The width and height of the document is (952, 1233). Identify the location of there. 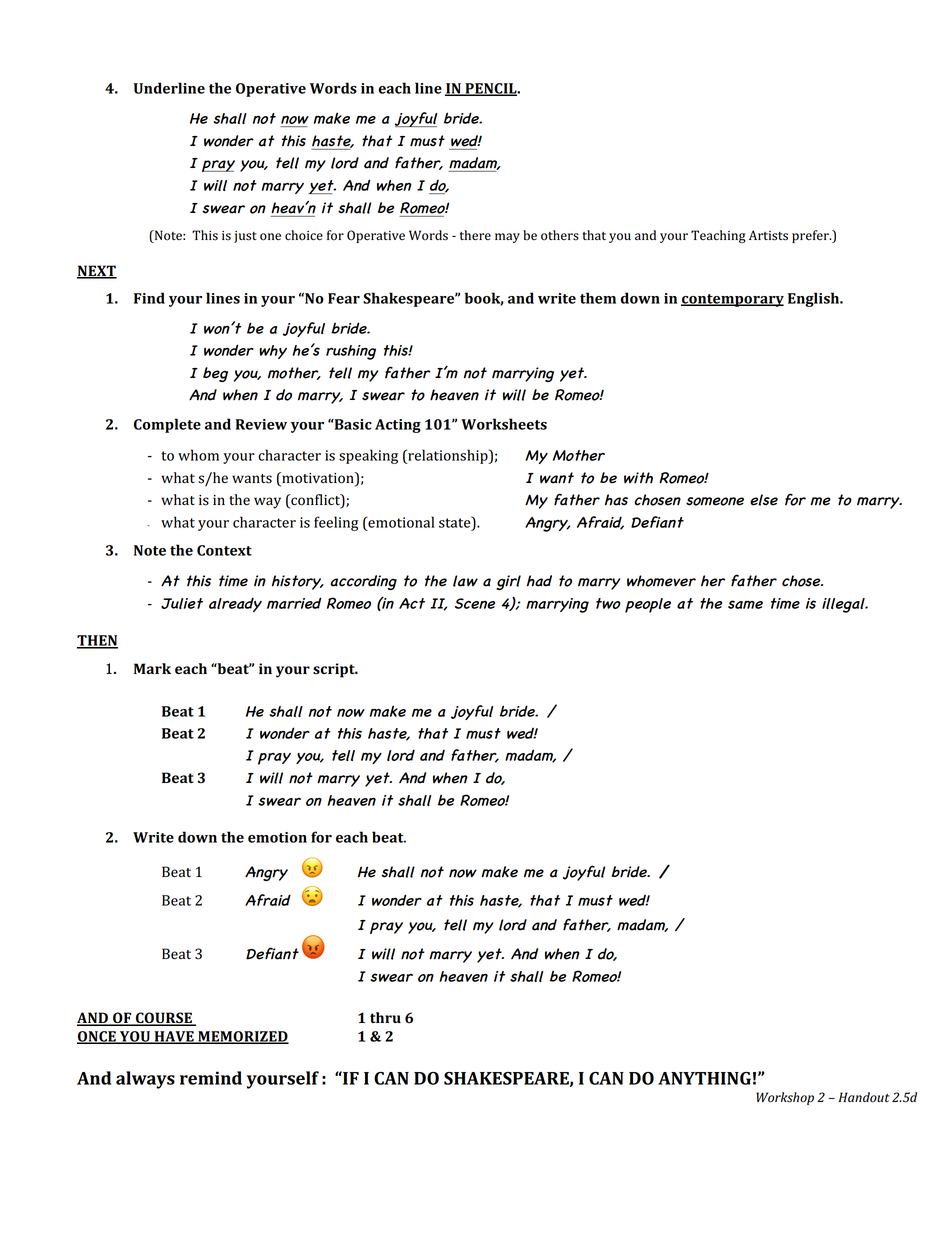
(475, 235).
